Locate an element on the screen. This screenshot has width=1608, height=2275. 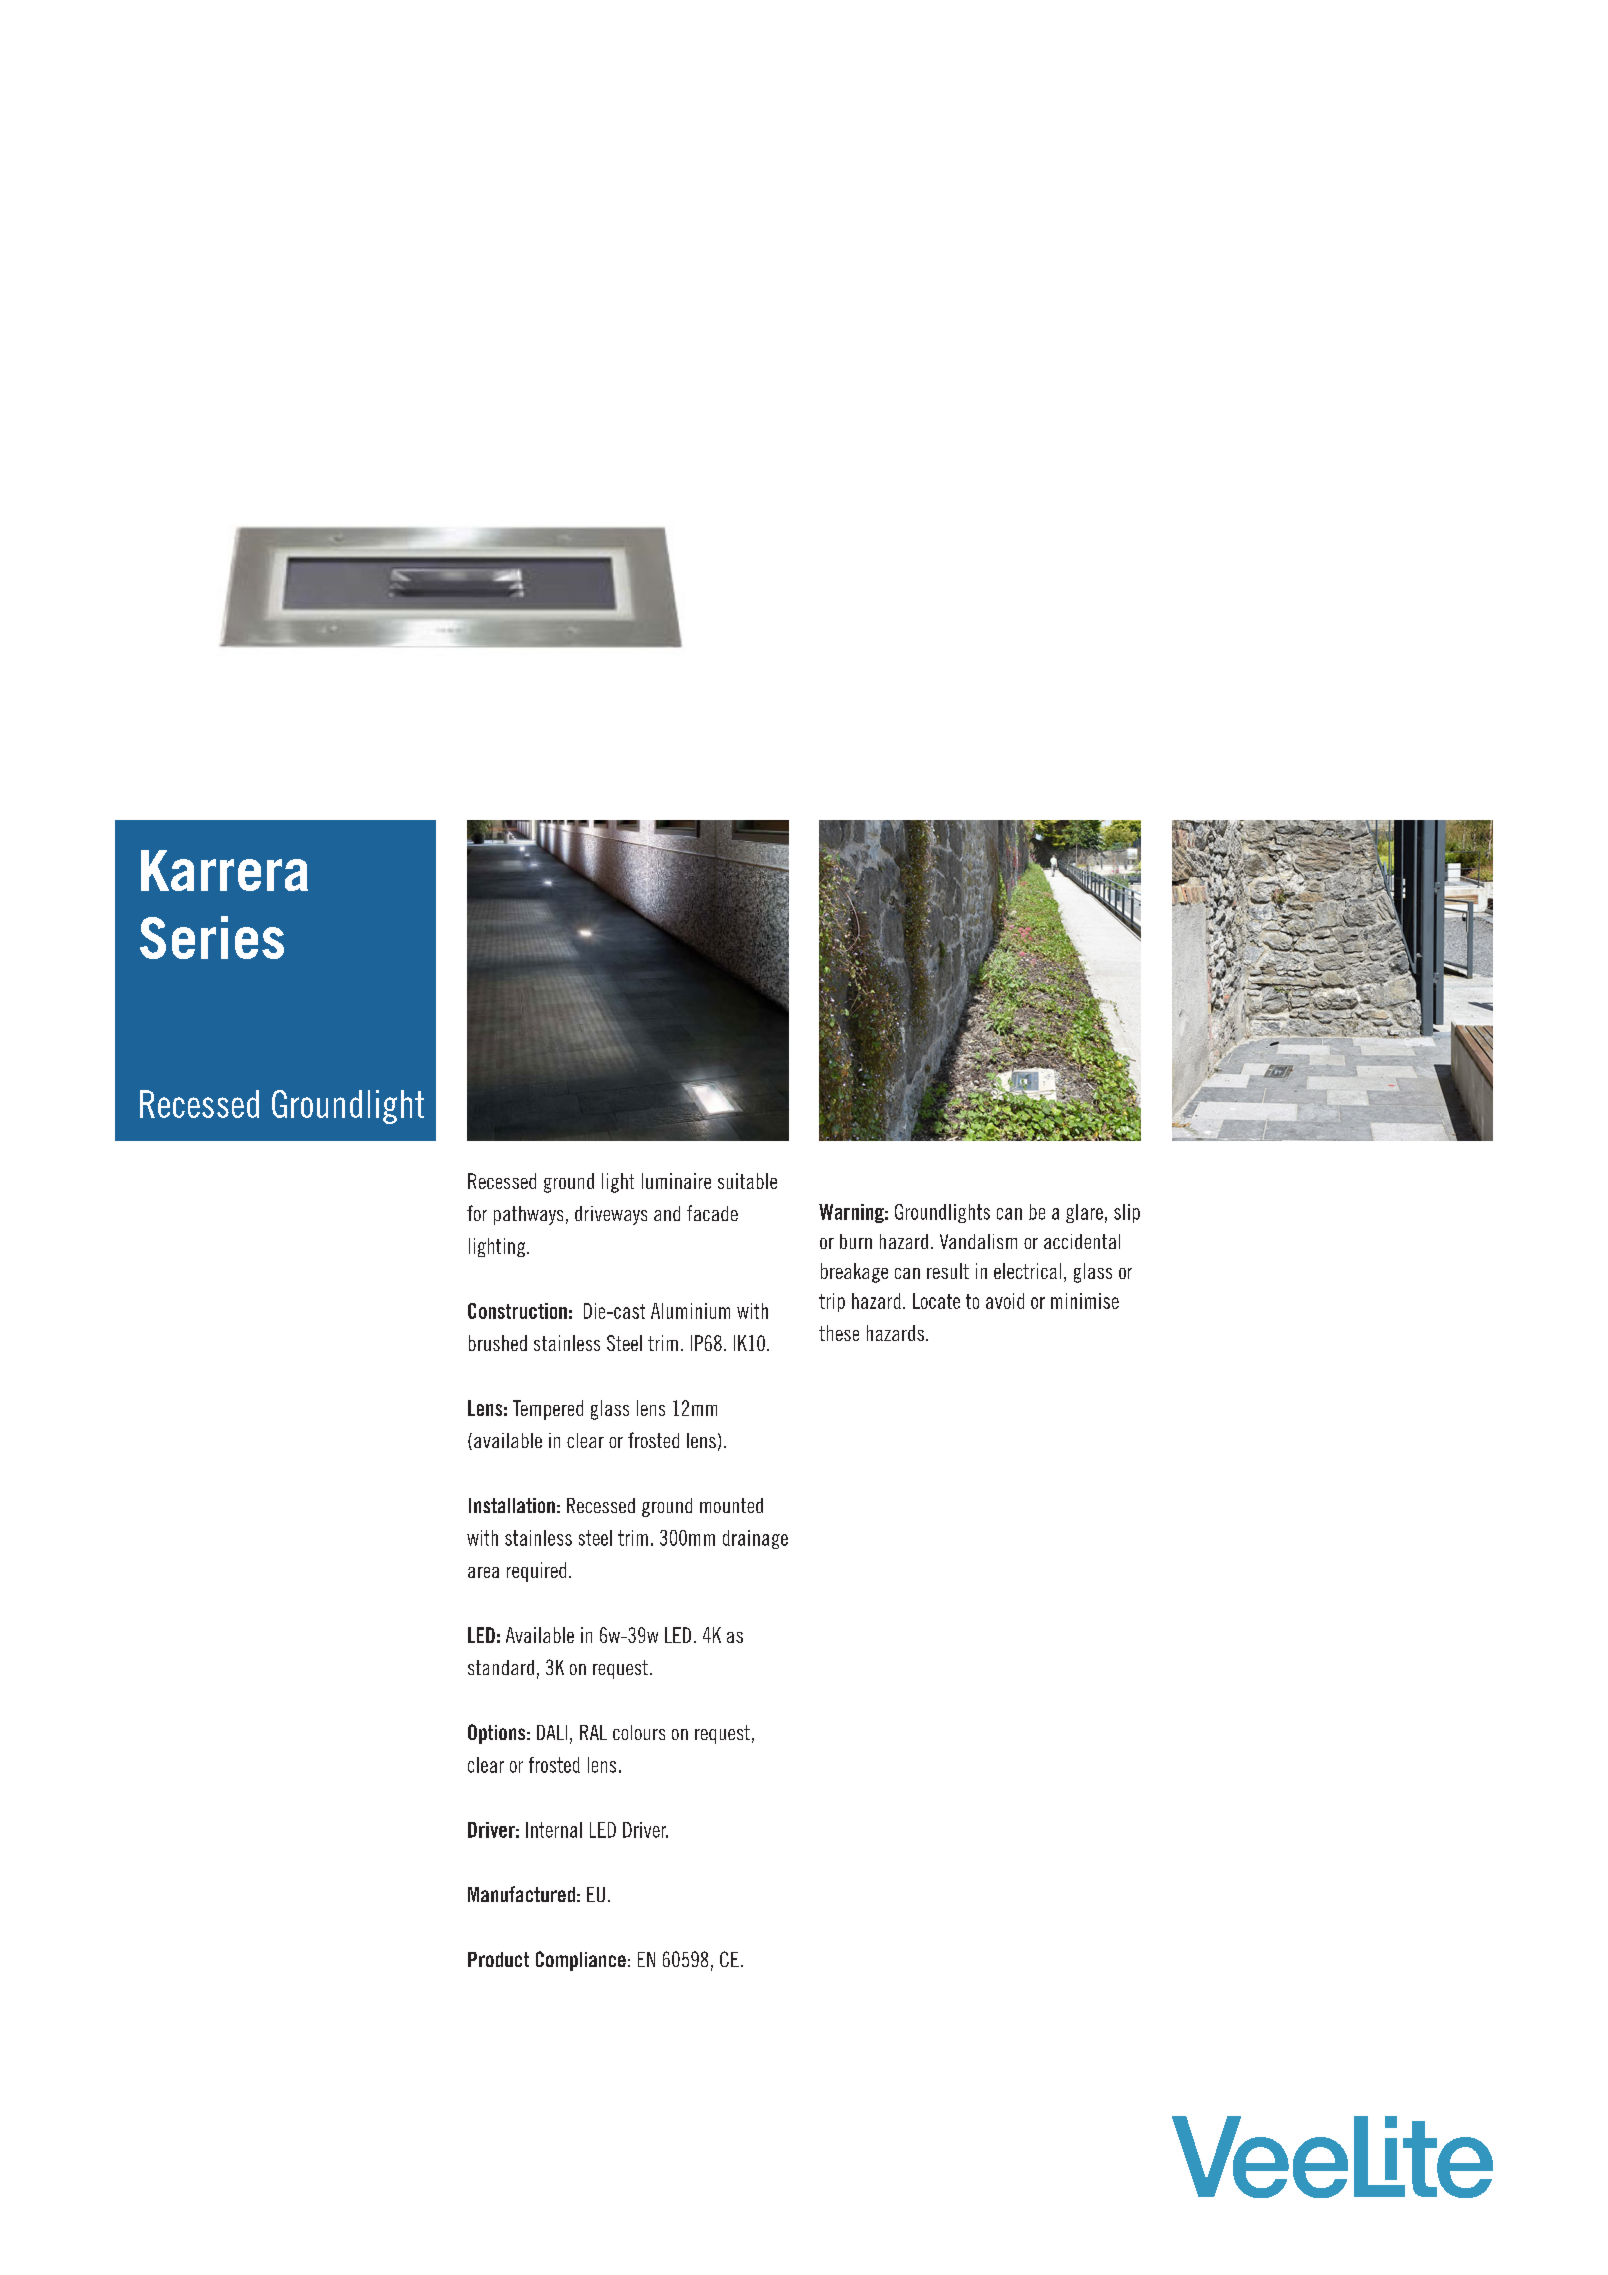
Compliance is located at coordinates (581, 1961).
